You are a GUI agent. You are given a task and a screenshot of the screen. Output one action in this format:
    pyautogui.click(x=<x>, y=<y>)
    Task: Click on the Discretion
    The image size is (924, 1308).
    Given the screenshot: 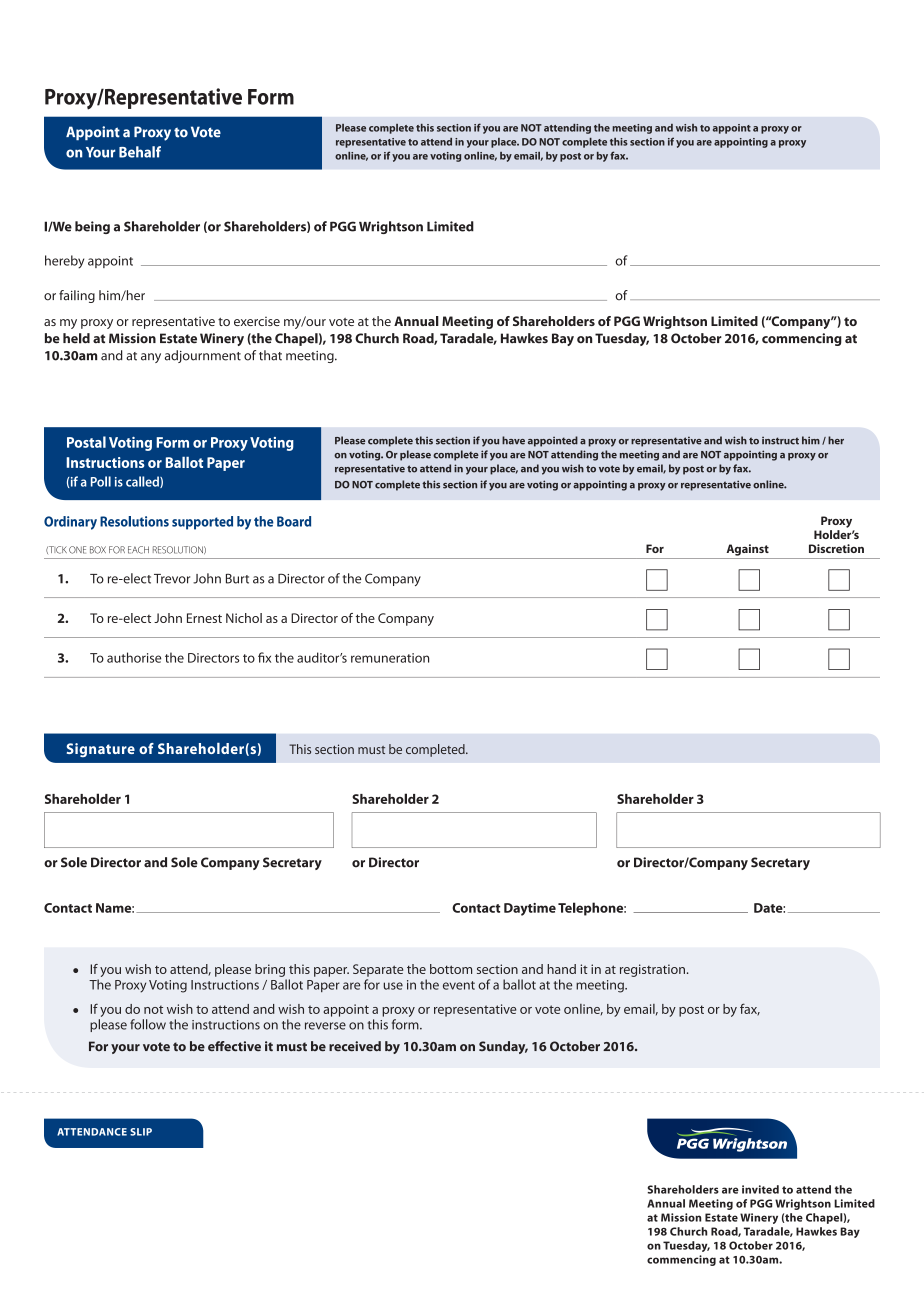 What is the action you would take?
    pyautogui.click(x=836, y=548)
